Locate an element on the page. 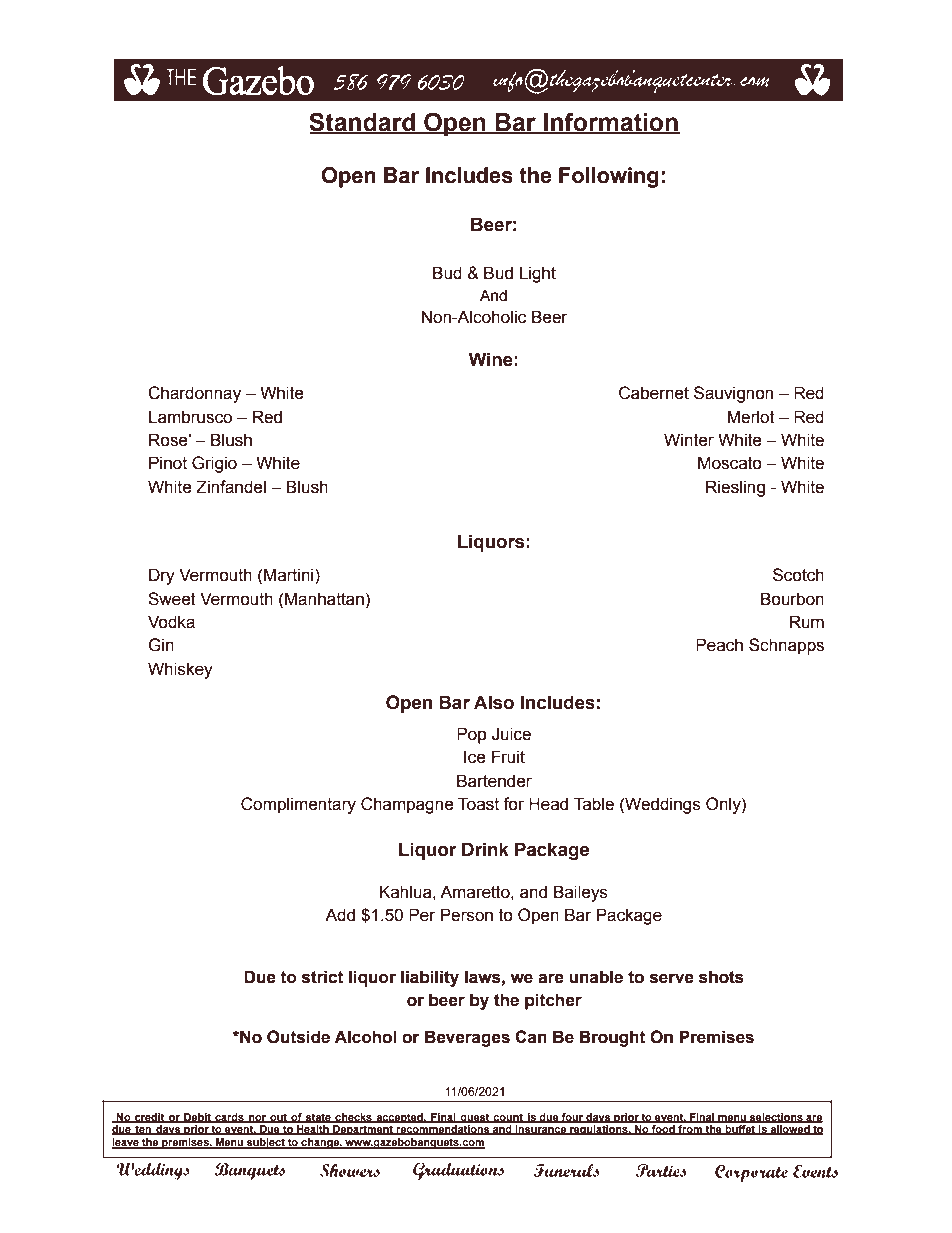 This document has width=952, height=1233. guest is located at coordinates (475, 1118).
